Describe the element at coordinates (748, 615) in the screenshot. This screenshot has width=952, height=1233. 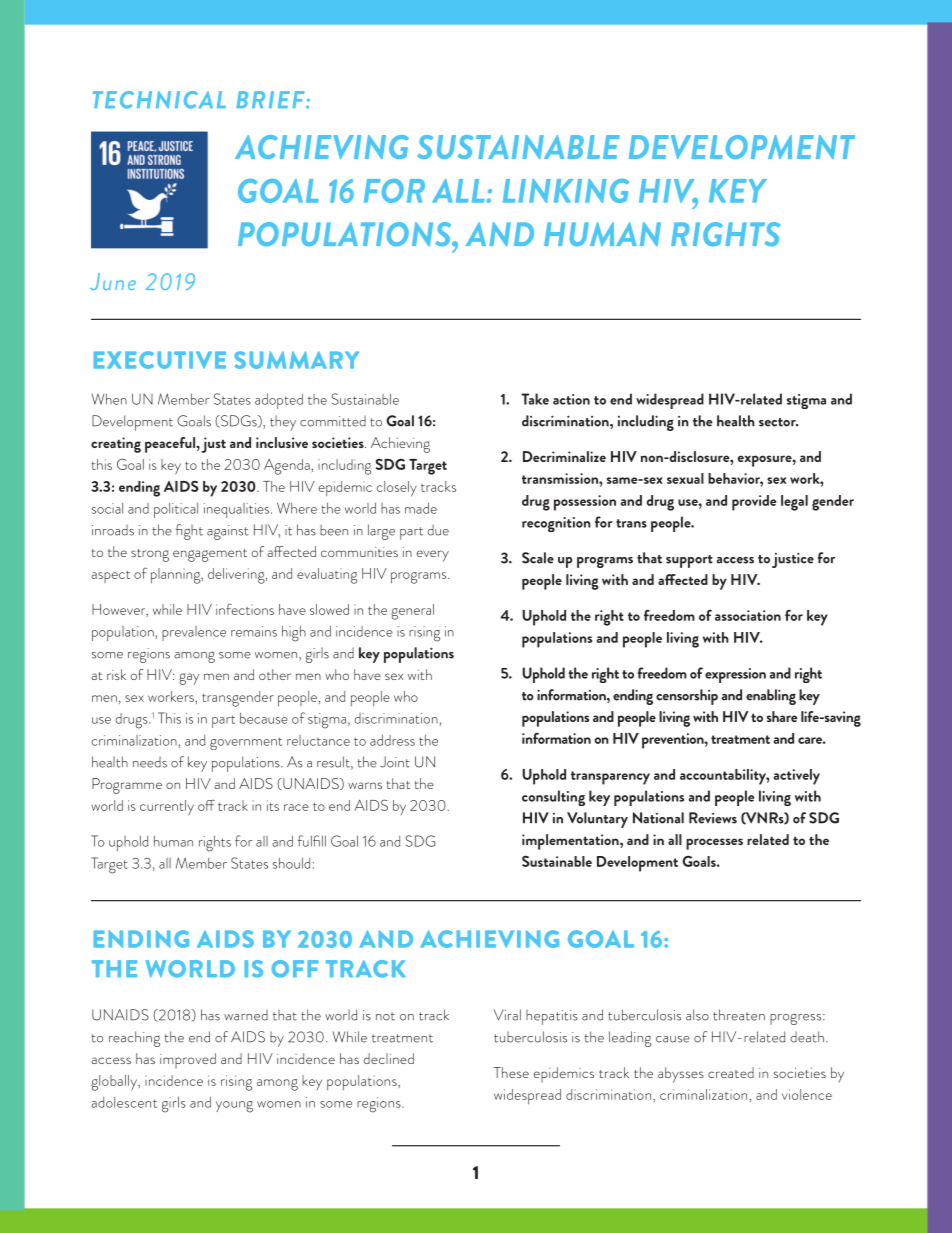
I see `association` at that location.
